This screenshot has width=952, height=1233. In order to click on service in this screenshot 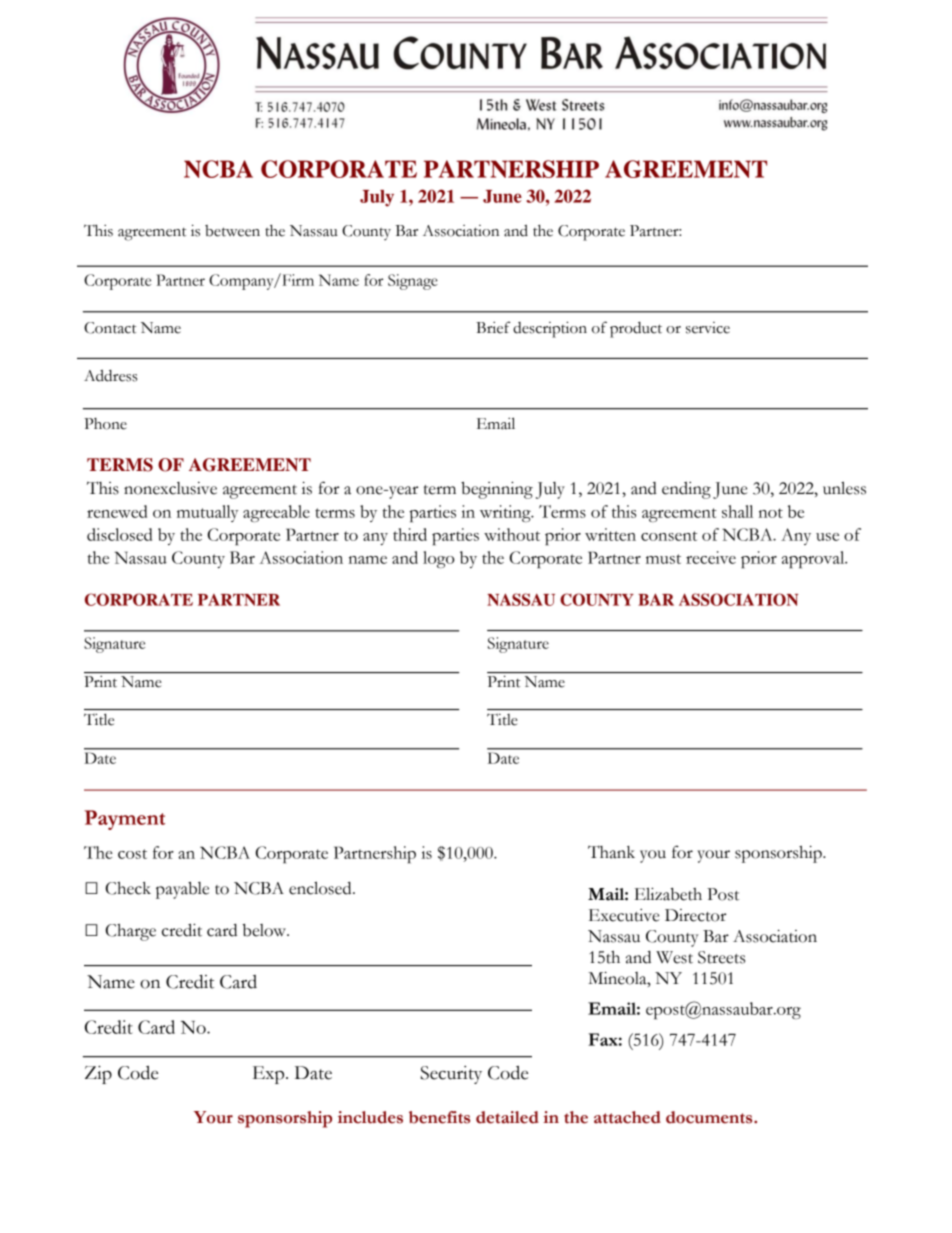, I will do `click(708, 328)`.
